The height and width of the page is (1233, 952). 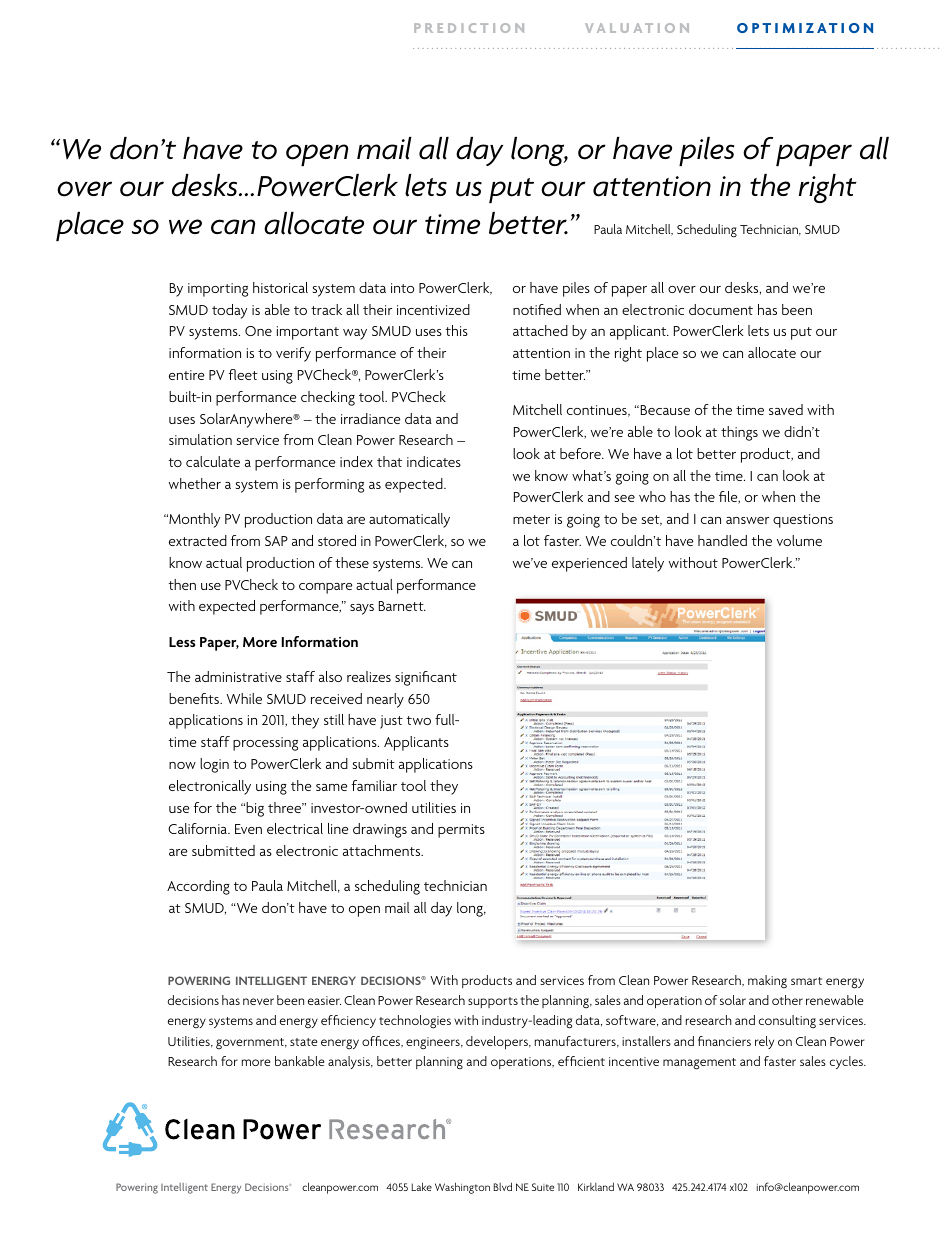 What do you see at coordinates (503, 1186) in the page?
I see `Blvd` at bounding box center [503, 1186].
